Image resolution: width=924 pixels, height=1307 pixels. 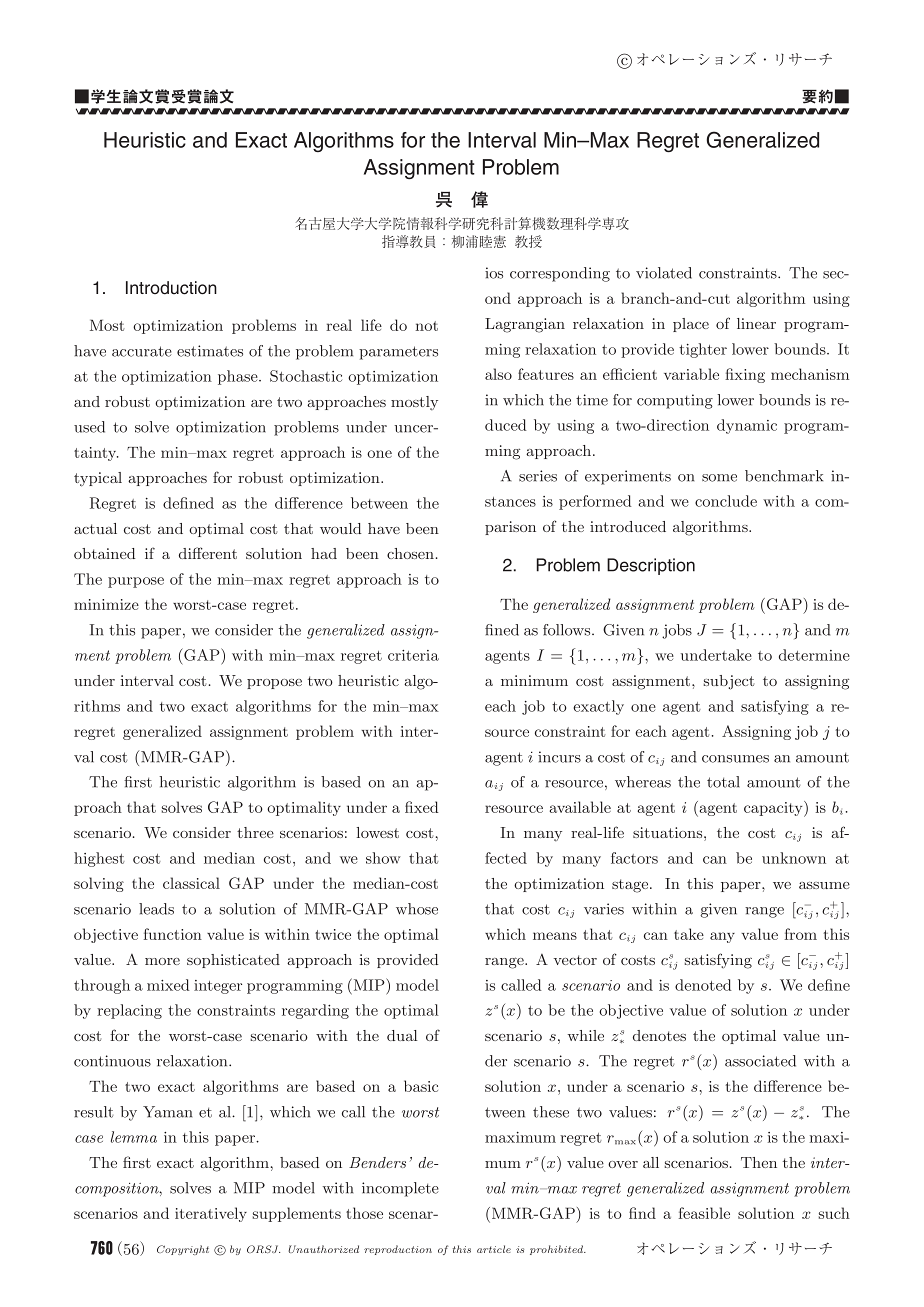 I want to click on Lagrangian, so click(x=525, y=325).
